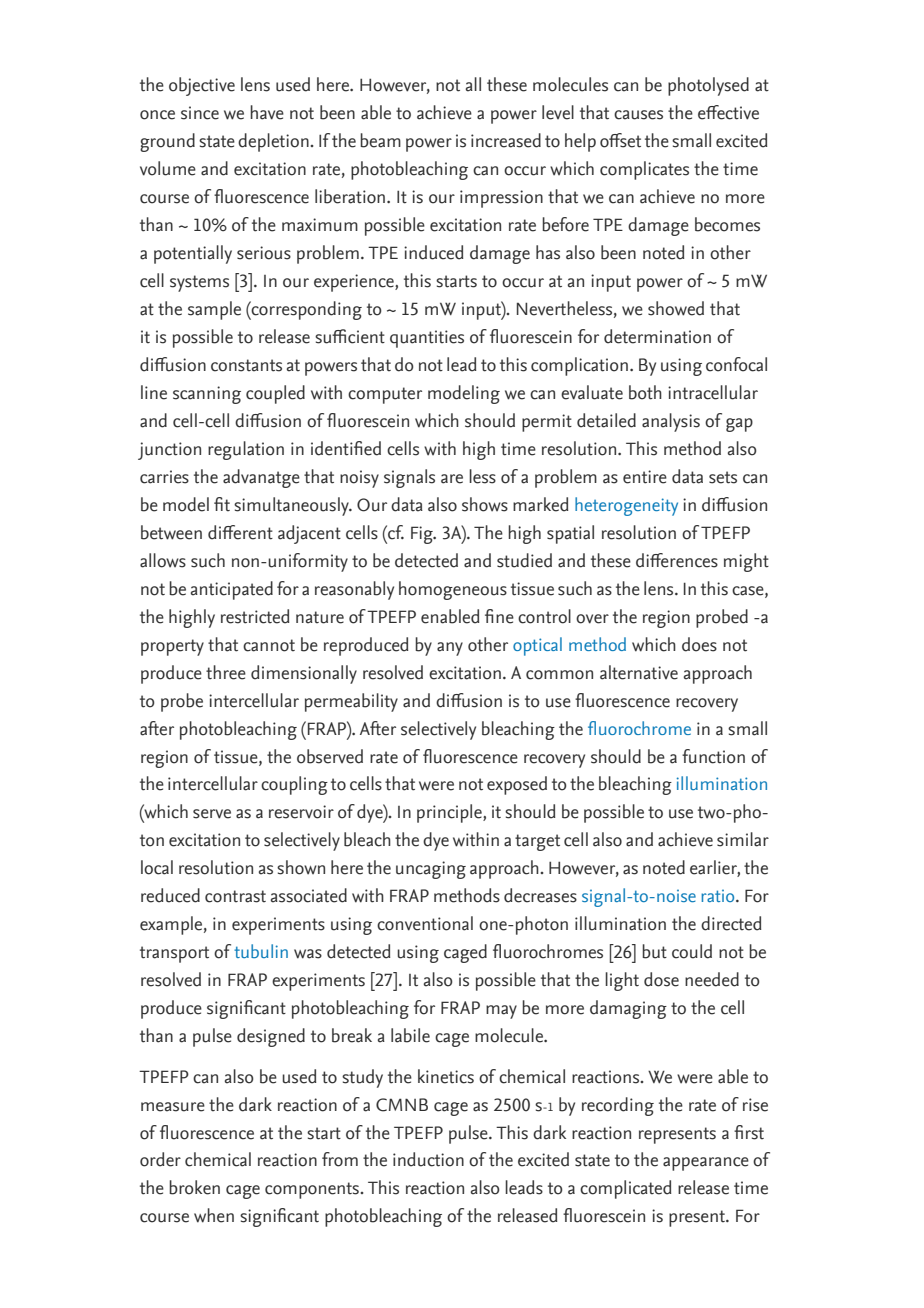  Describe the element at coordinates (645, 477) in the document. I see `entire` at that location.
